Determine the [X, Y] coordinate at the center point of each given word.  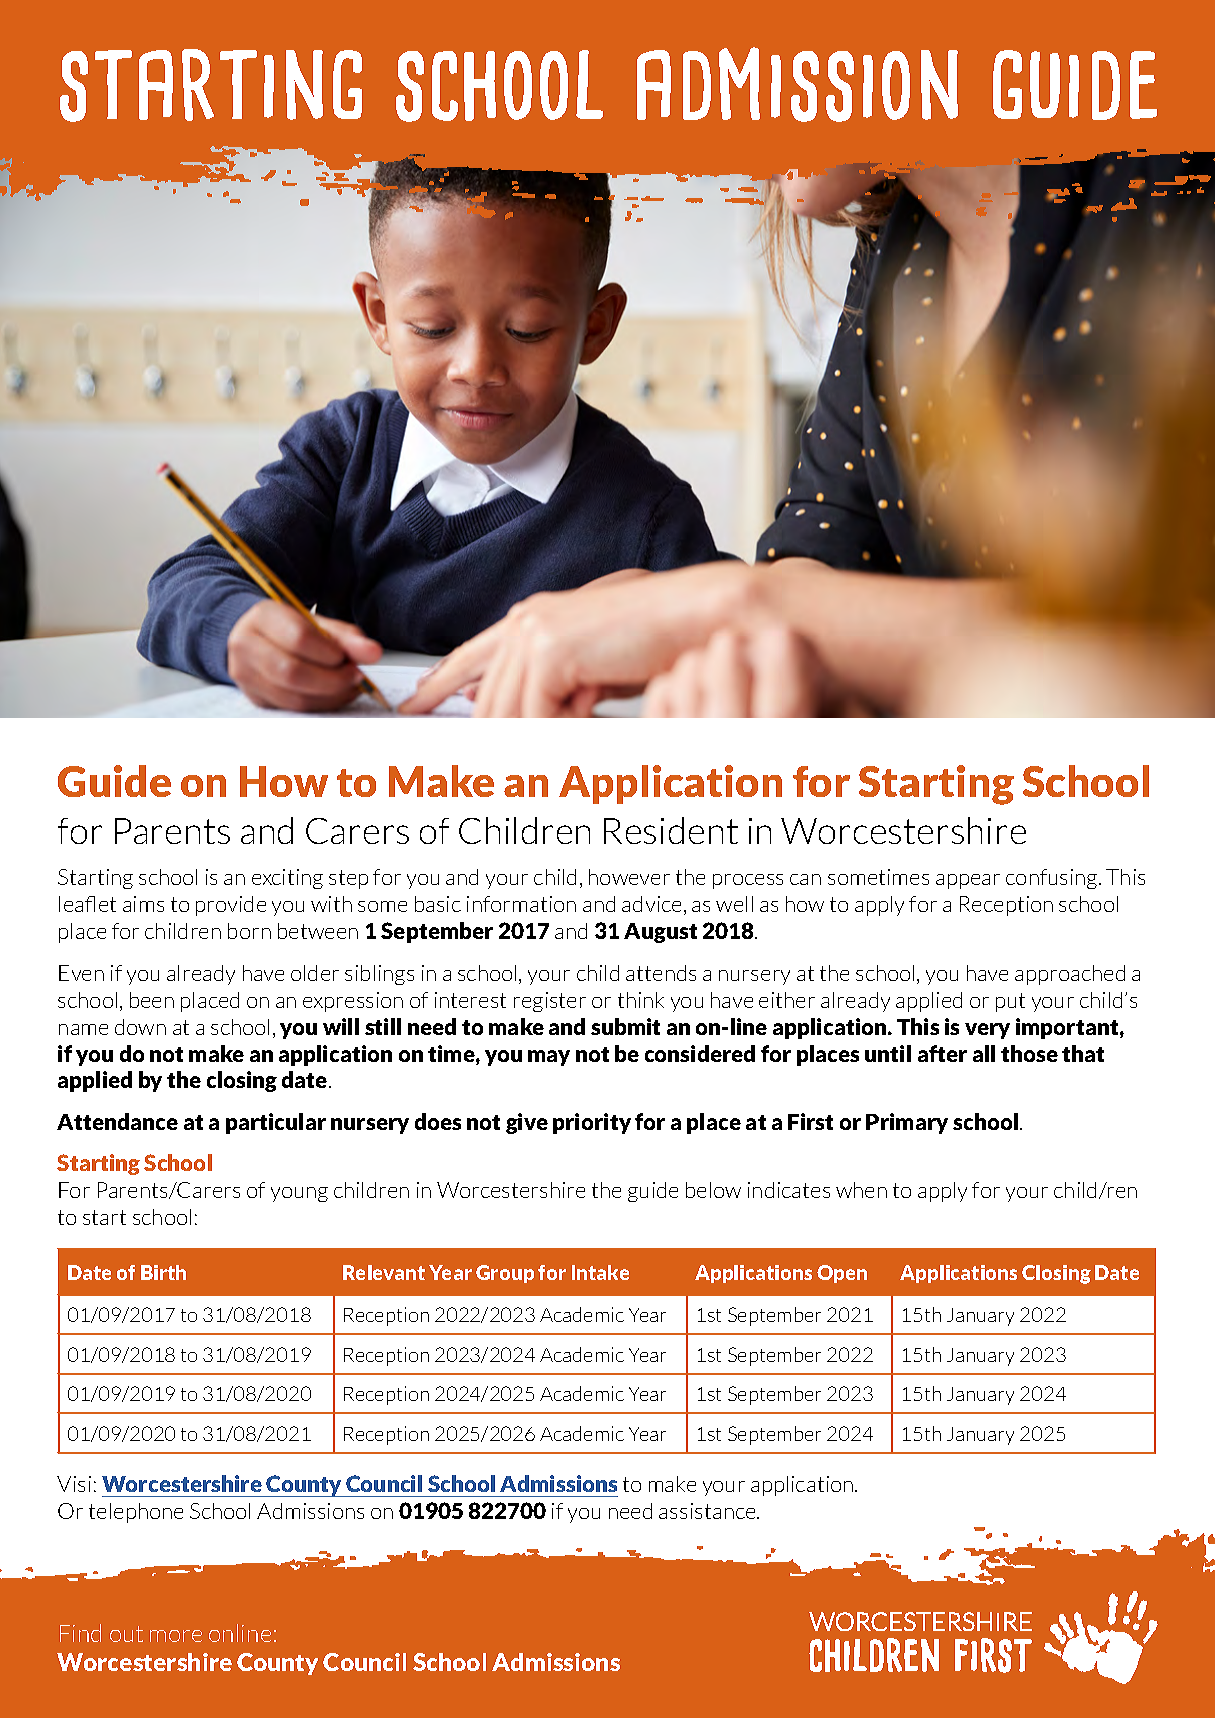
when [861, 1190]
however [629, 877]
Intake [600, 1272]
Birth [163, 1272]
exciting [287, 879]
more [176, 1636]
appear [968, 881]
